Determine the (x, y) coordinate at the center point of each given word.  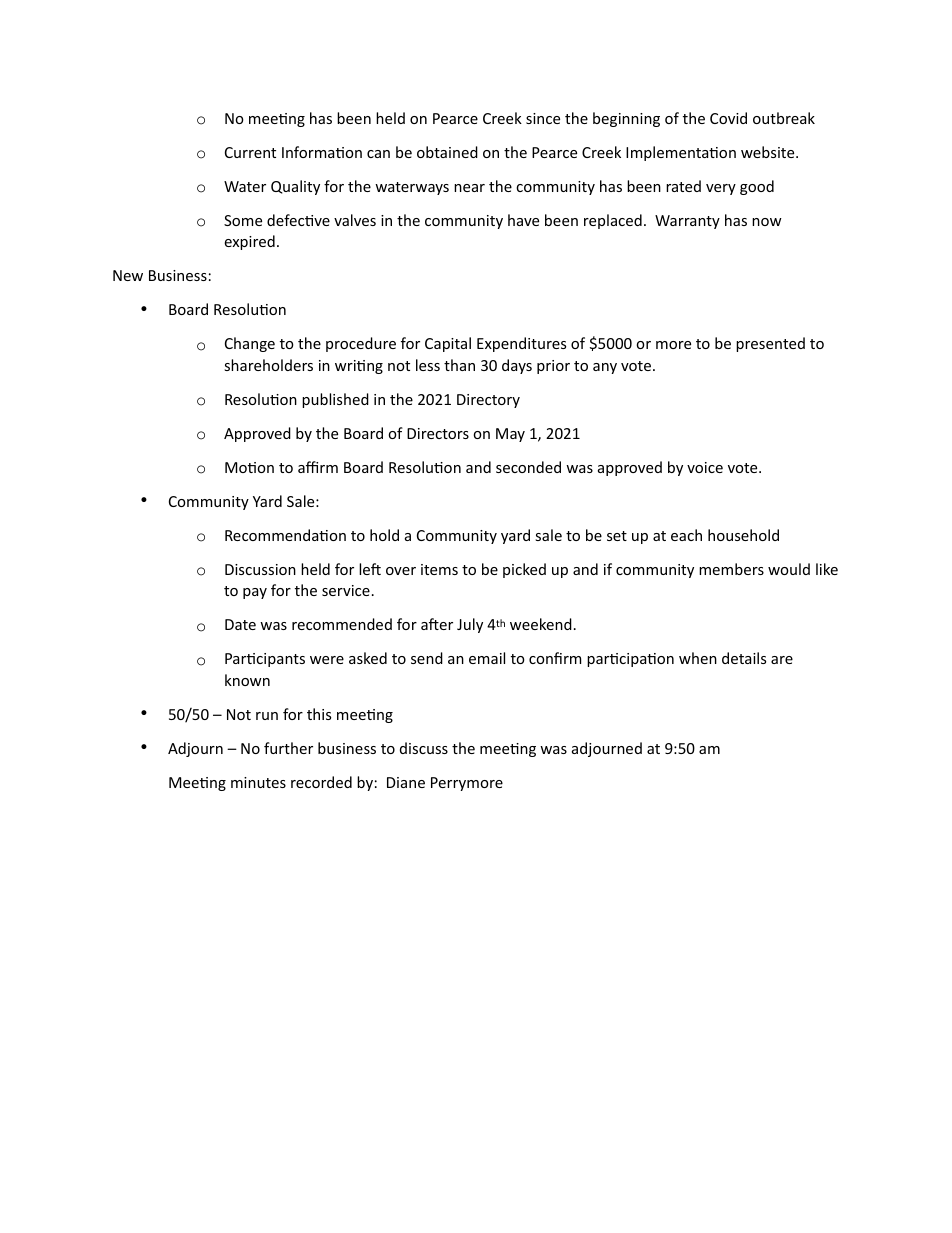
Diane (406, 782)
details (744, 658)
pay (255, 593)
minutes (258, 782)
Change (250, 344)
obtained (447, 152)
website (769, 152)
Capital (448, 344)
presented (770, 344)
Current (250, 152)
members (731, 569)
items (439, 569)
